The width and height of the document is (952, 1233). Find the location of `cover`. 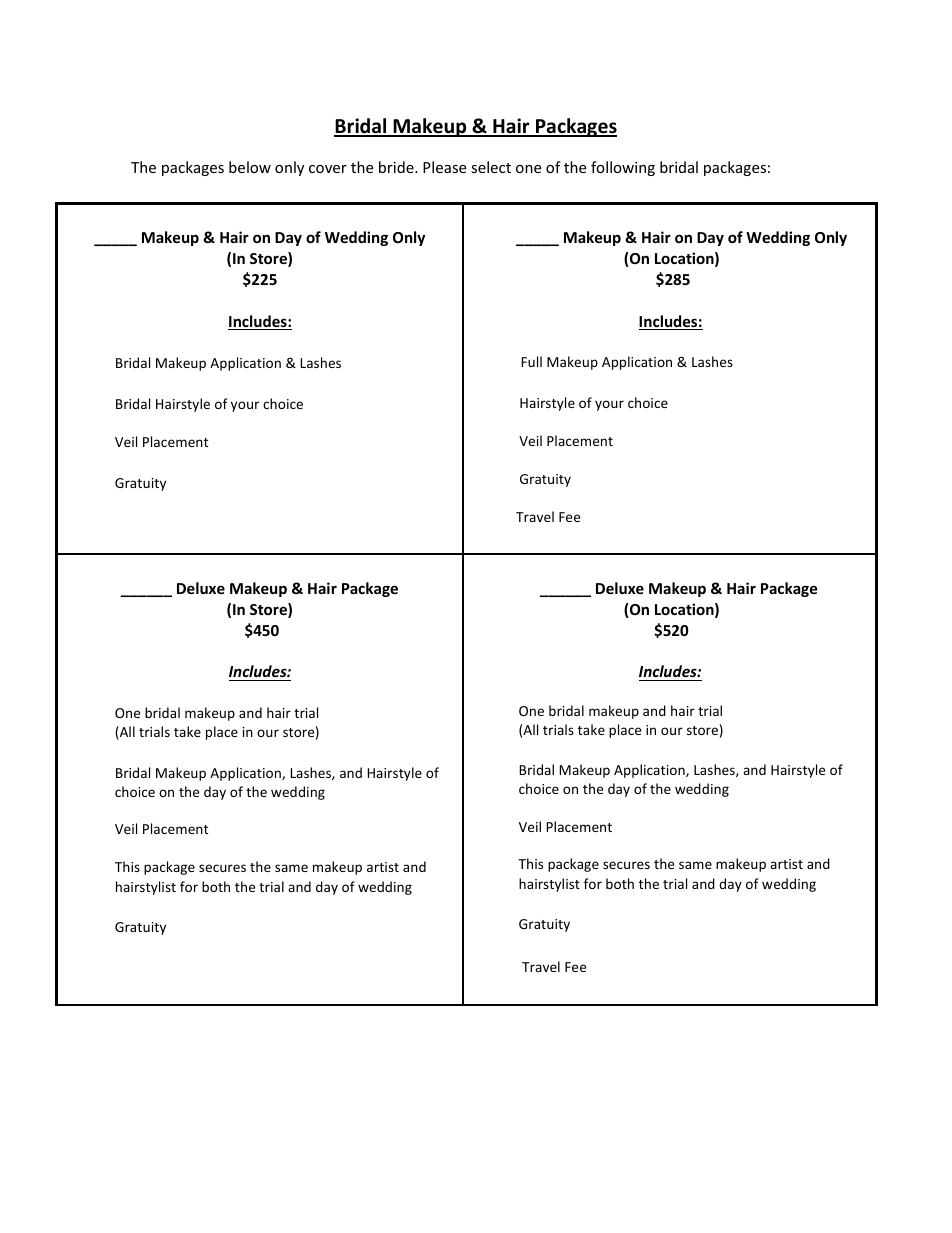

cover is located at coordinates (328, 169).
